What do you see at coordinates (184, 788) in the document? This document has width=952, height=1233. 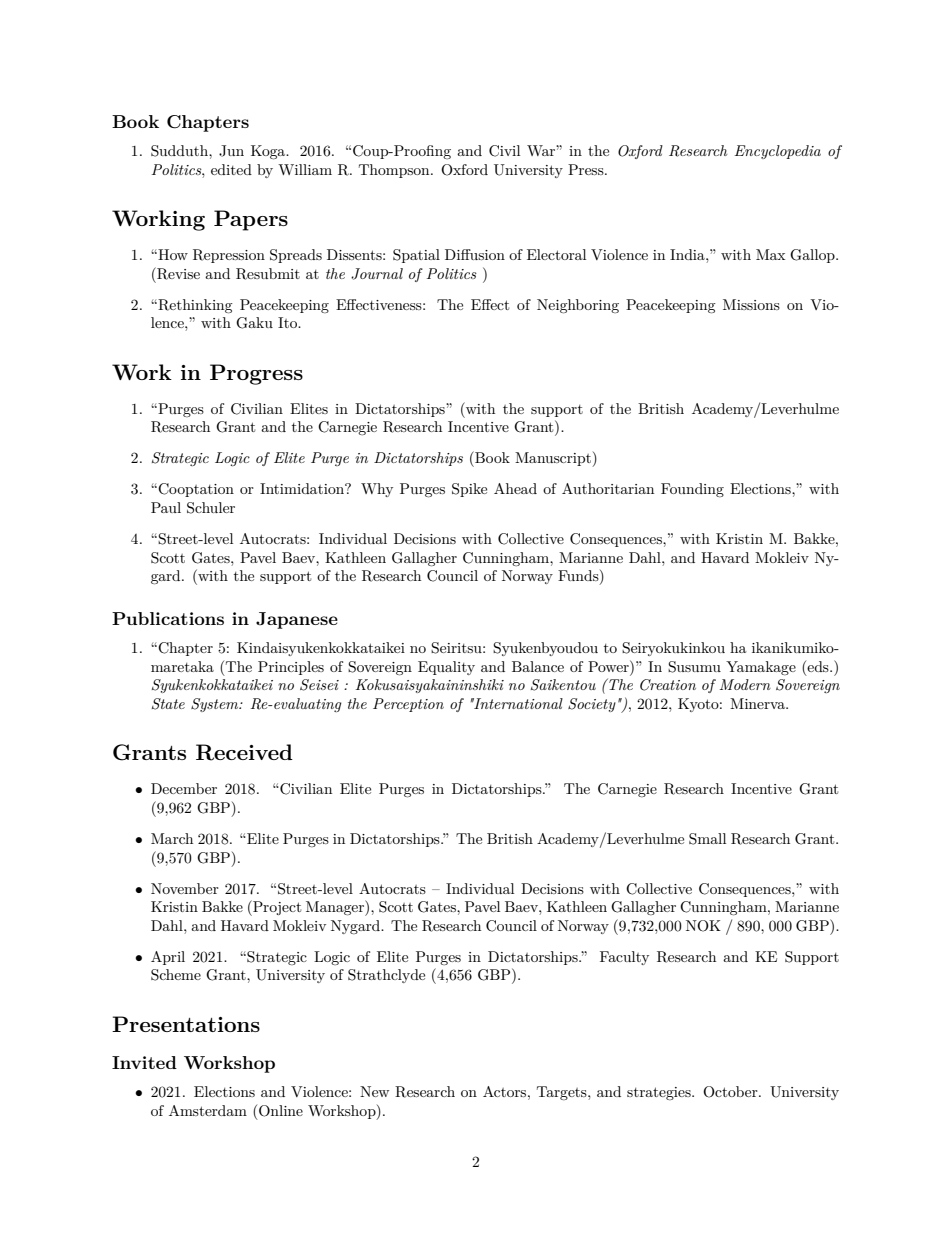 I see `December` at bounding box center [184, 788].
